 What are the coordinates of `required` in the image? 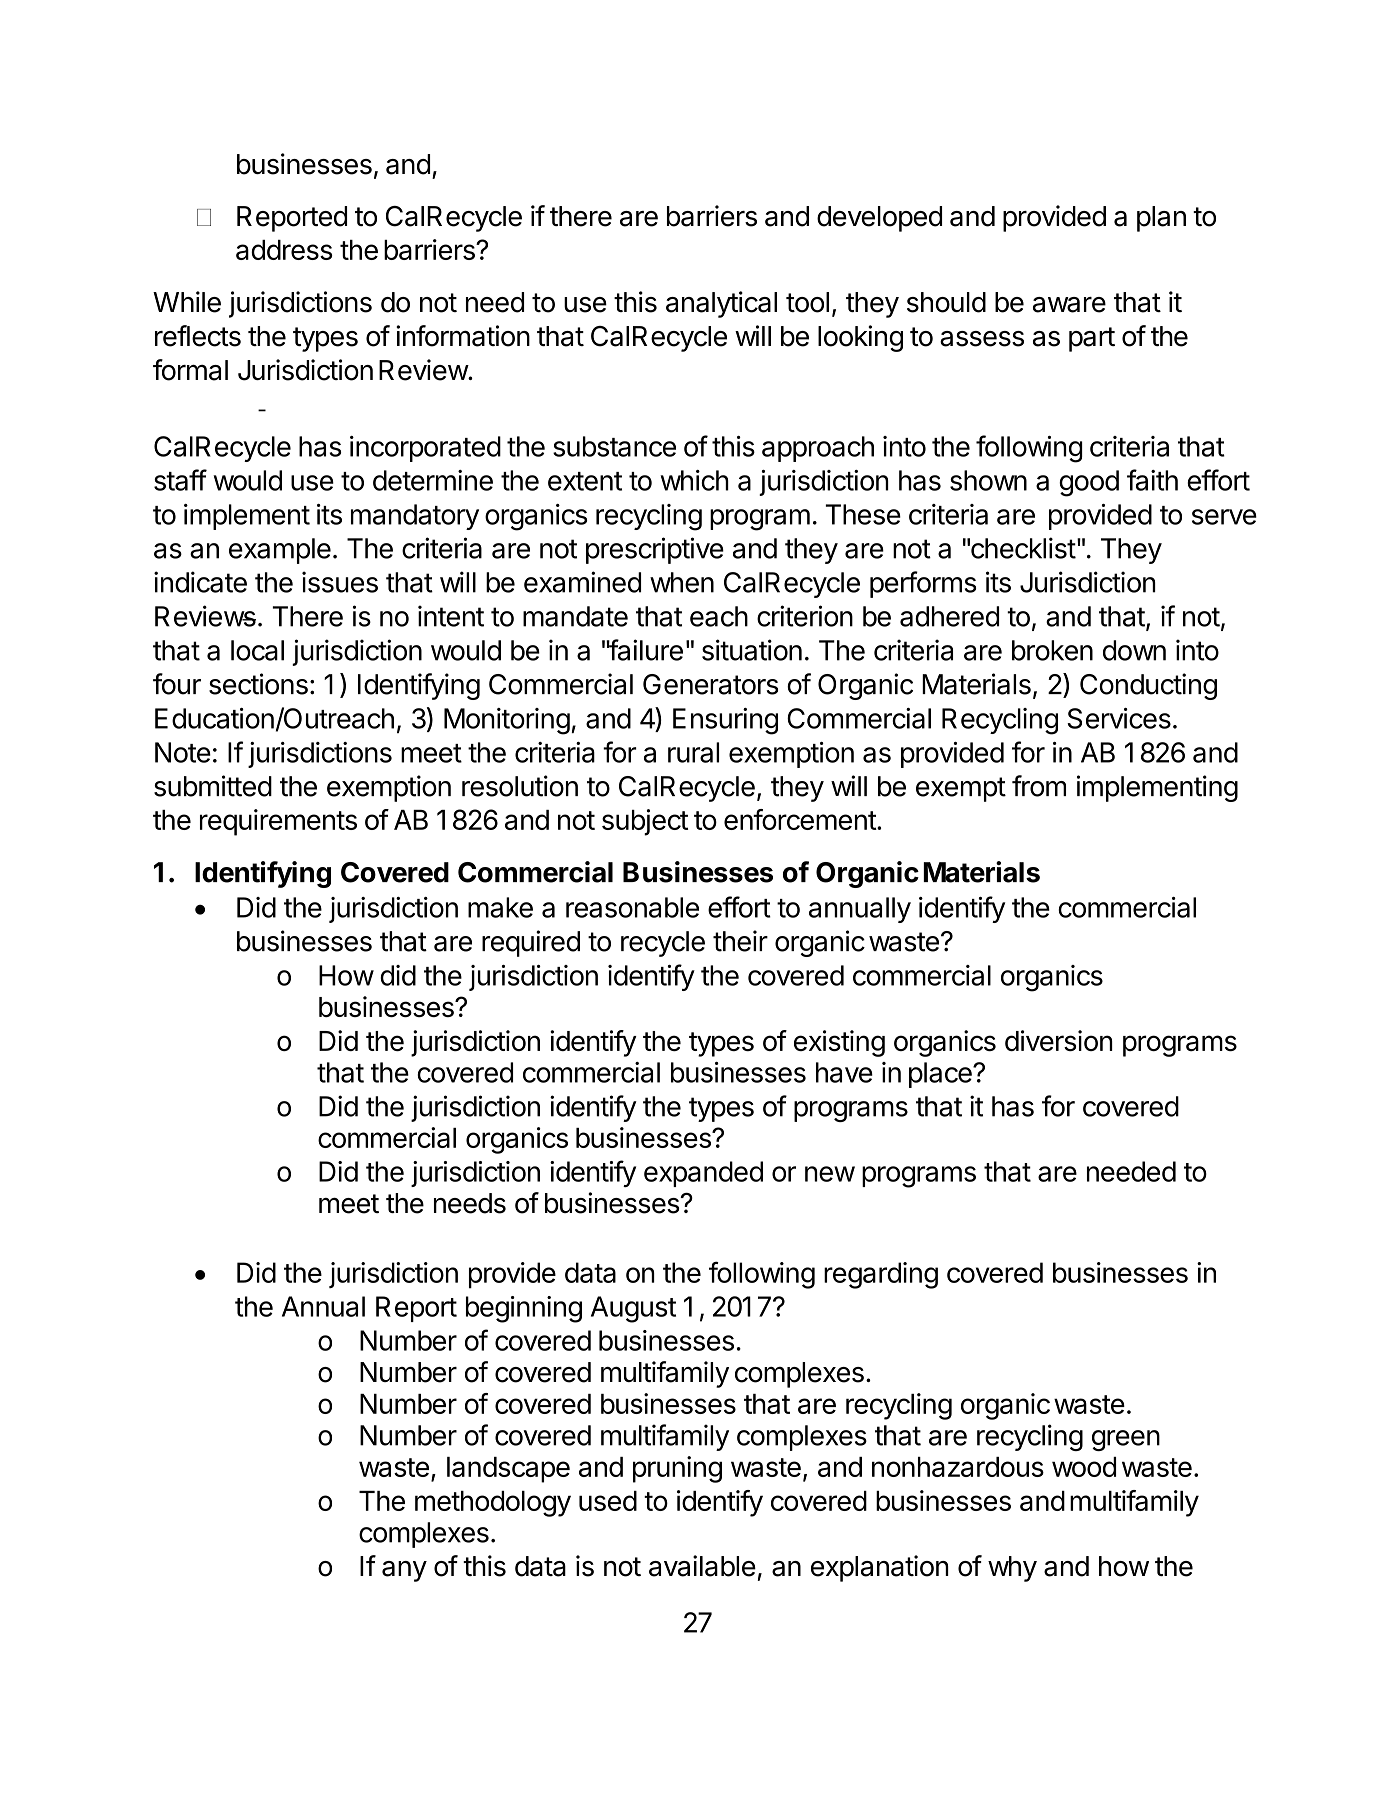 It's located at (531, 943).
